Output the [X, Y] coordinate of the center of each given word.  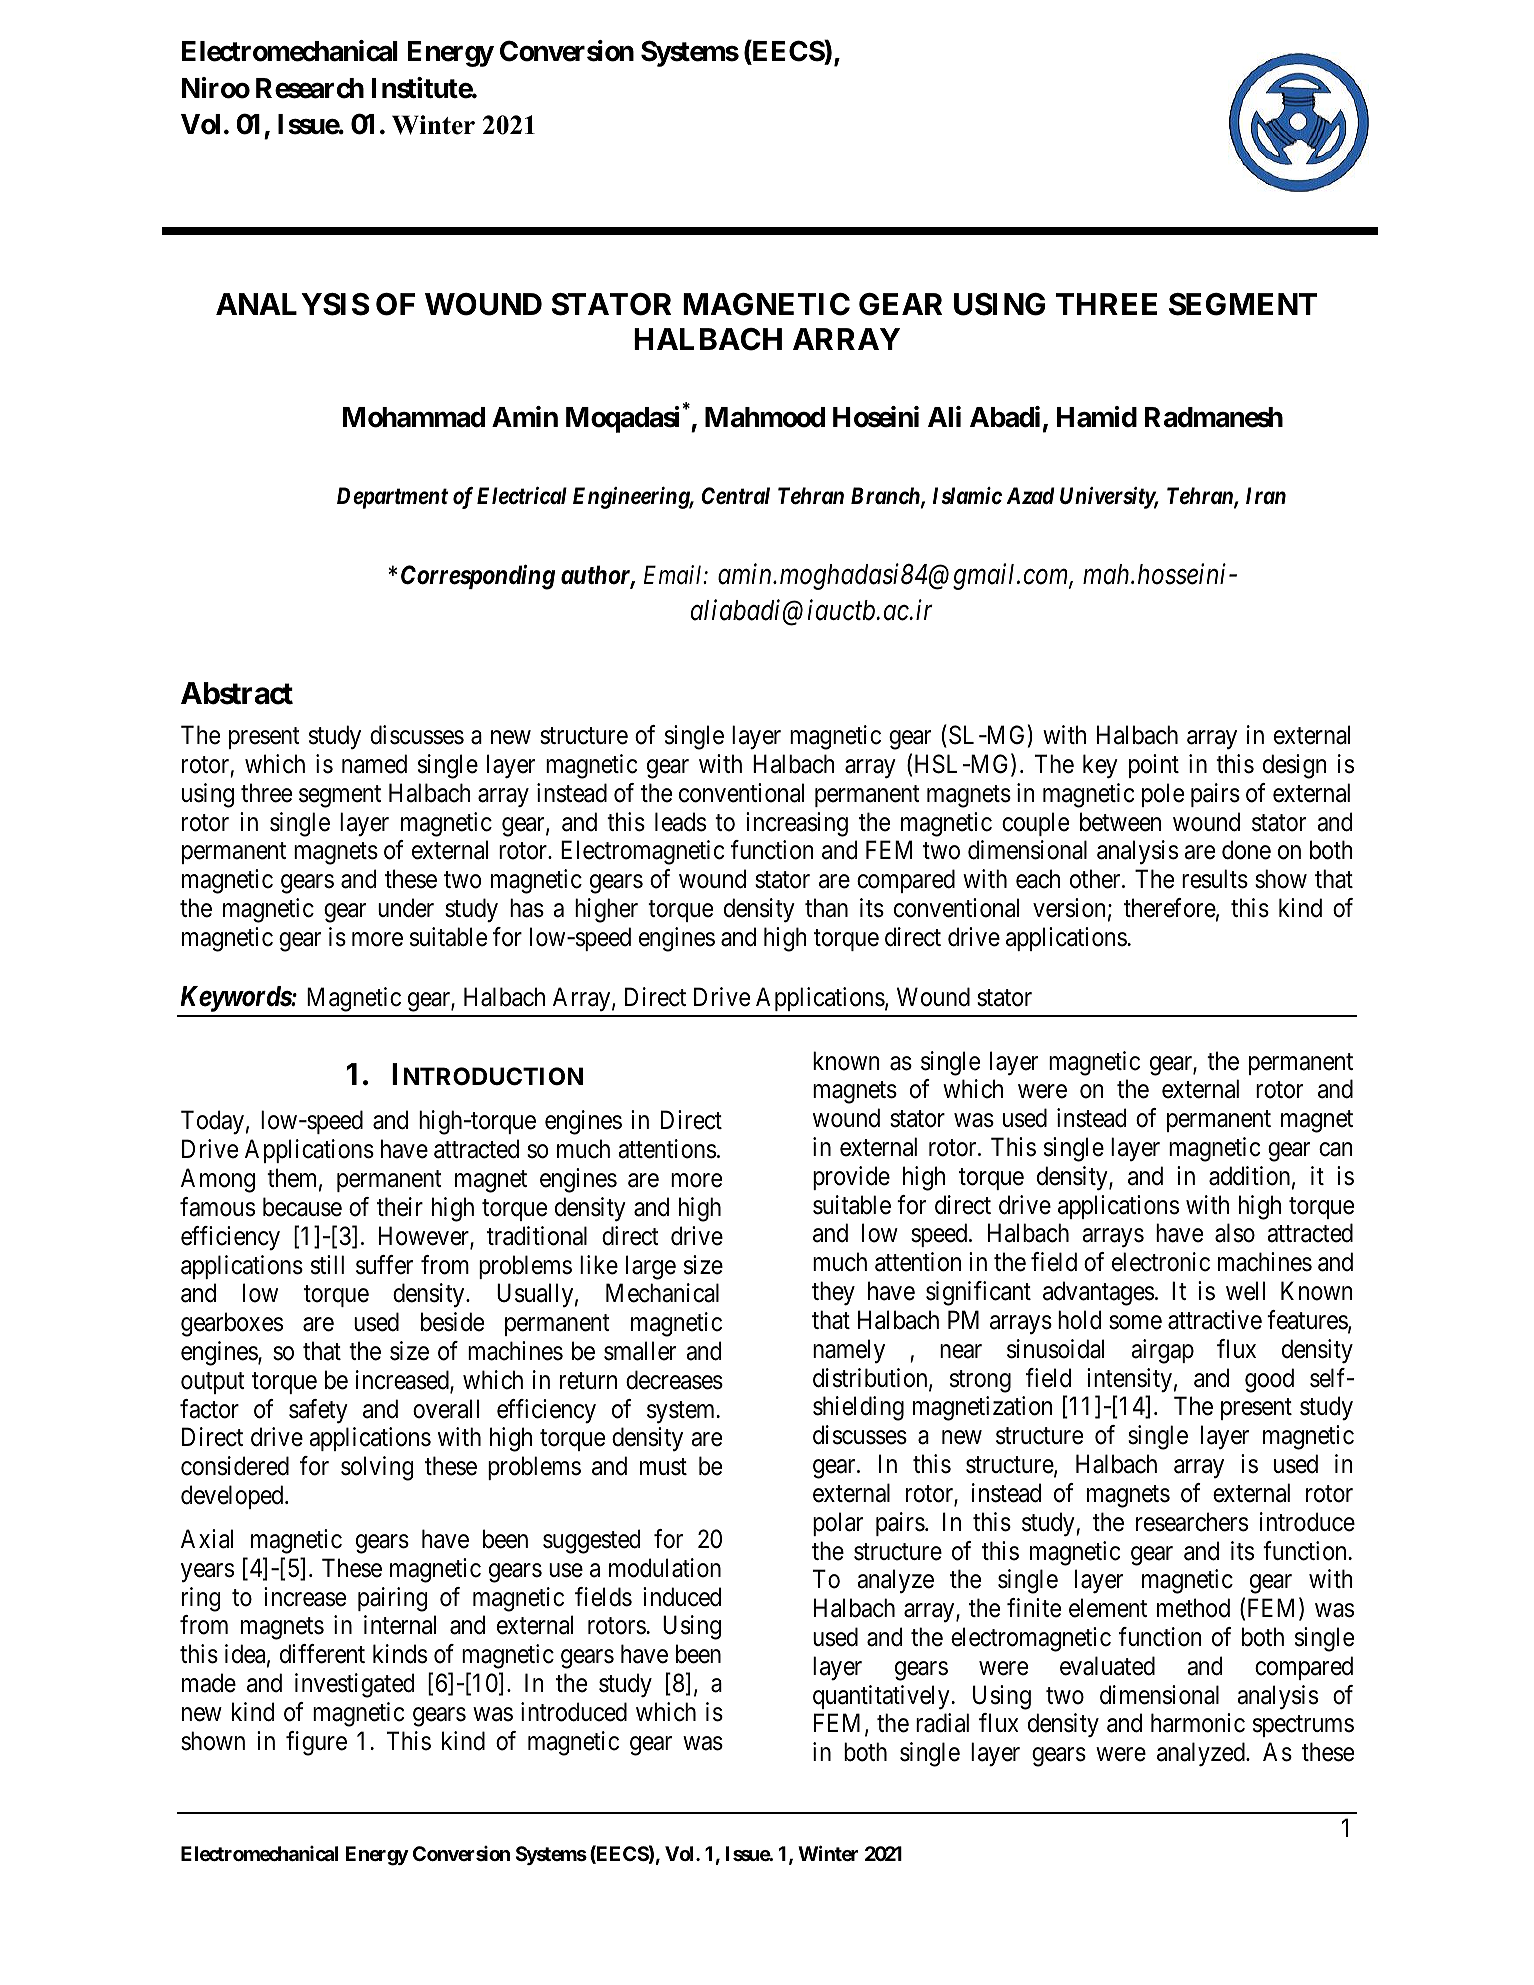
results [1215, 879]
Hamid [1097, 417]
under [406, 908]
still [327, 1265]
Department [392, 498]
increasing [797, 824]
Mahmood [765, 417]
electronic [1161, 1262]
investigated [354, 1685]
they [833, 1293]
